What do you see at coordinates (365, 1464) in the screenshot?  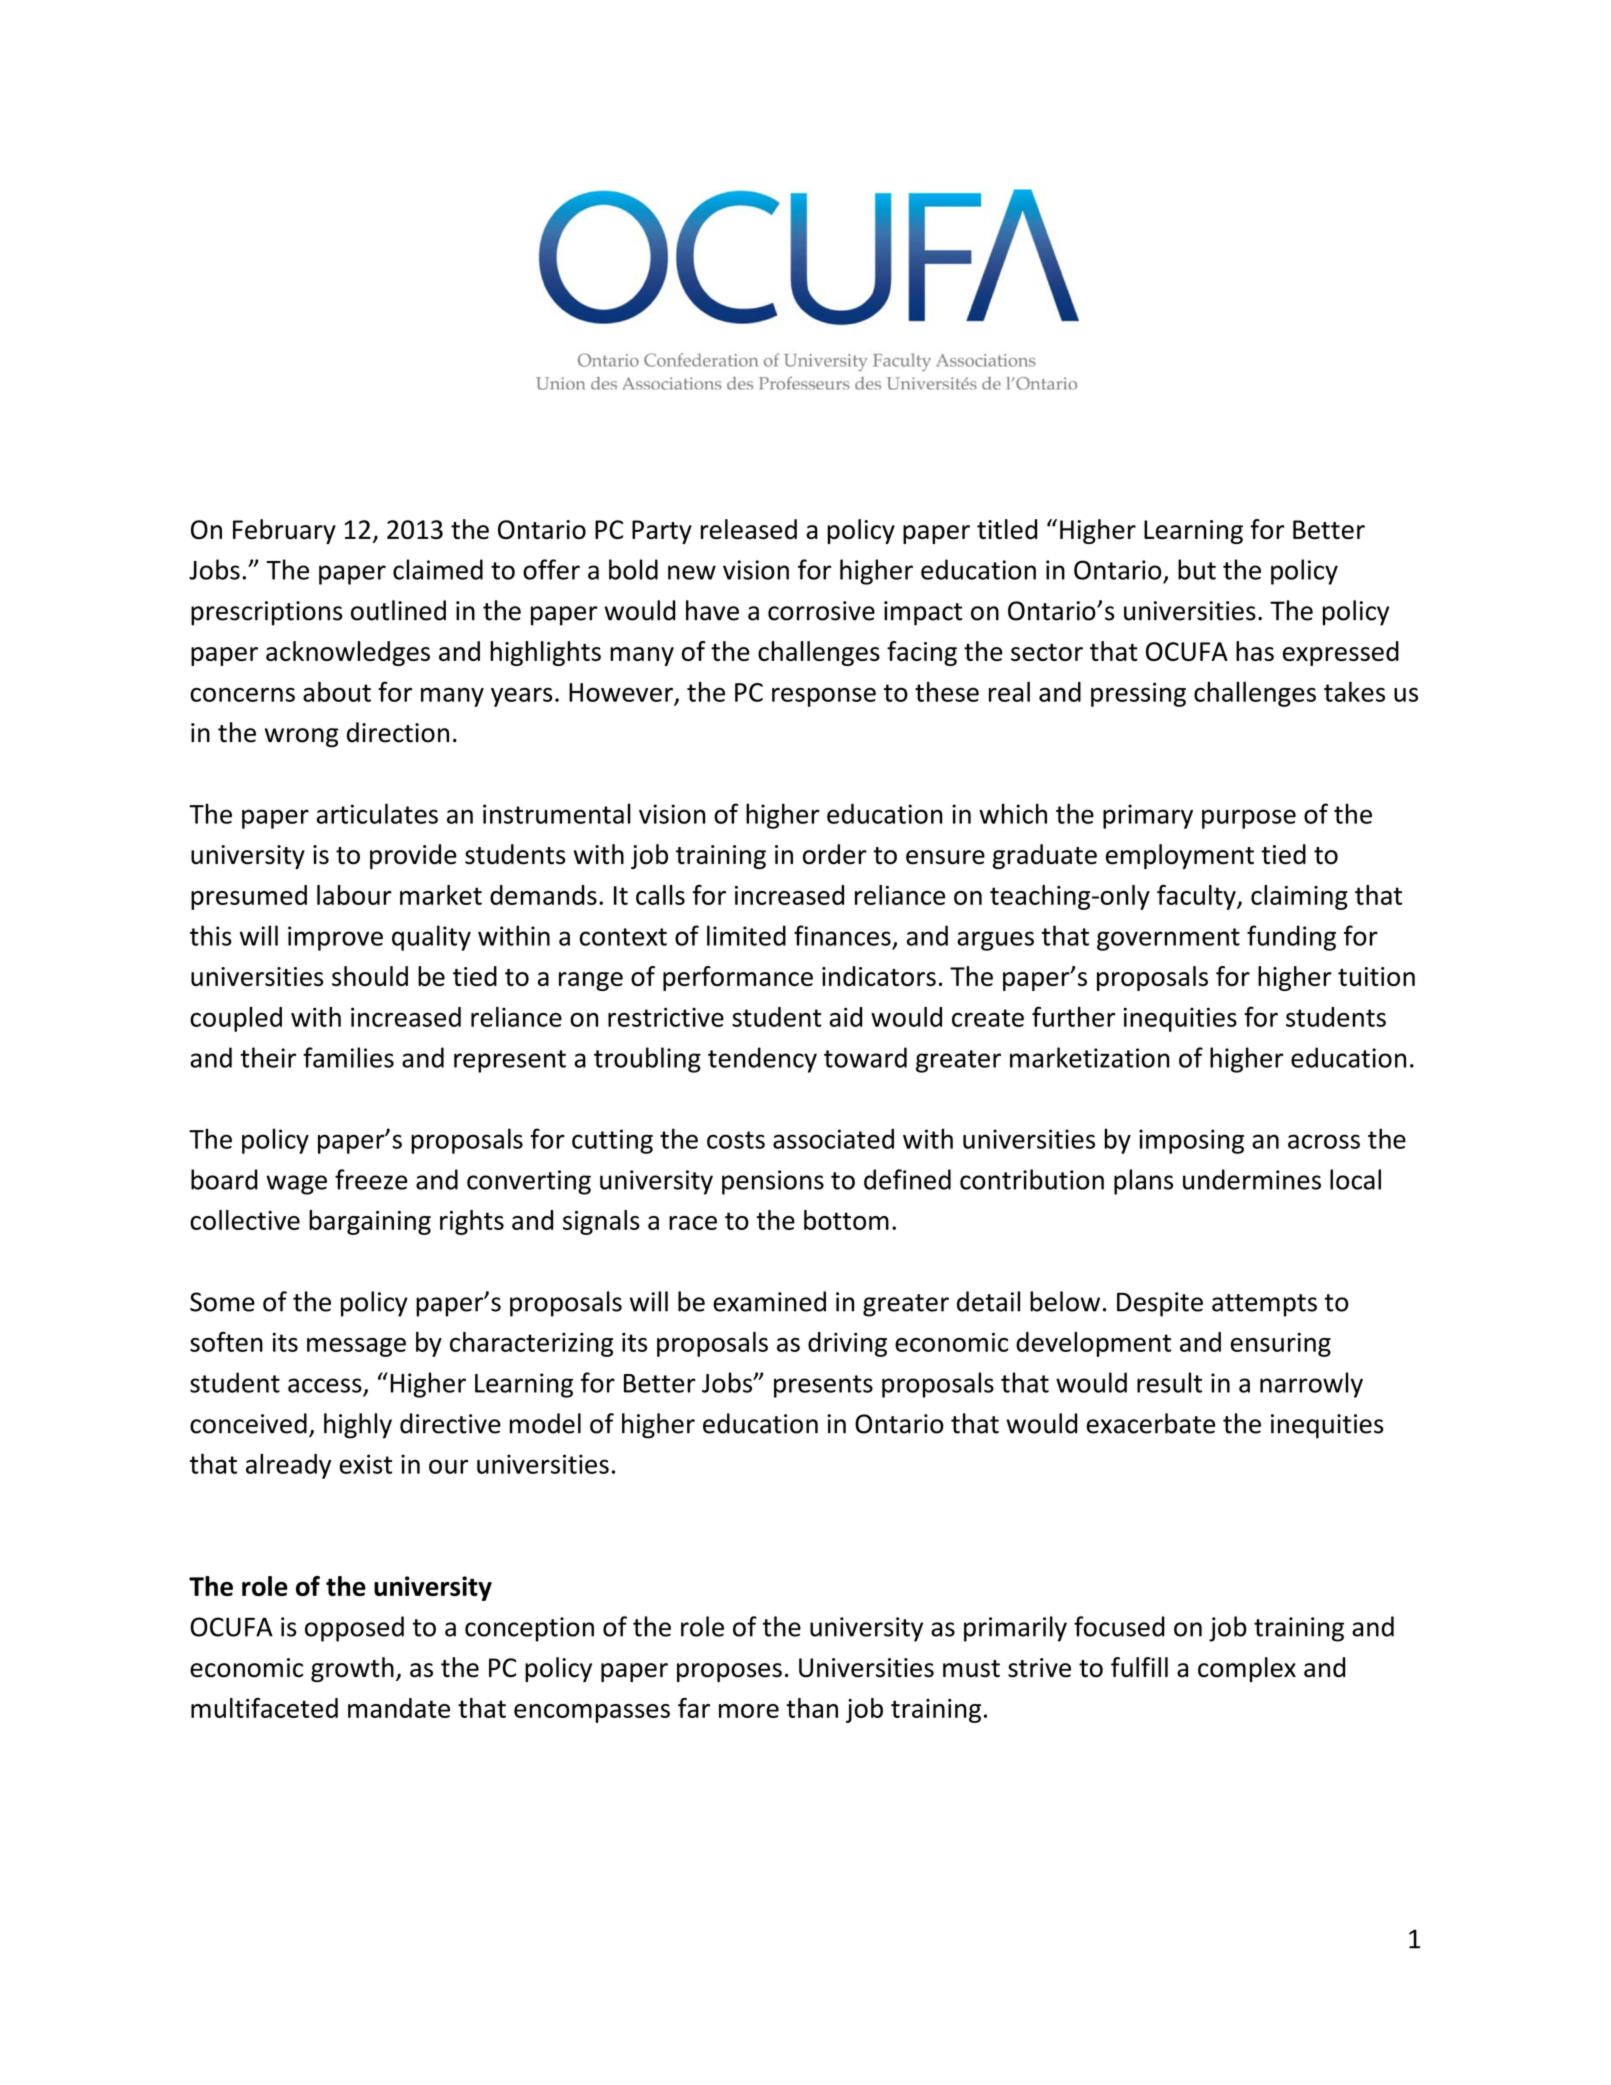 I see `exist` at bounding box center [365, 1464].
